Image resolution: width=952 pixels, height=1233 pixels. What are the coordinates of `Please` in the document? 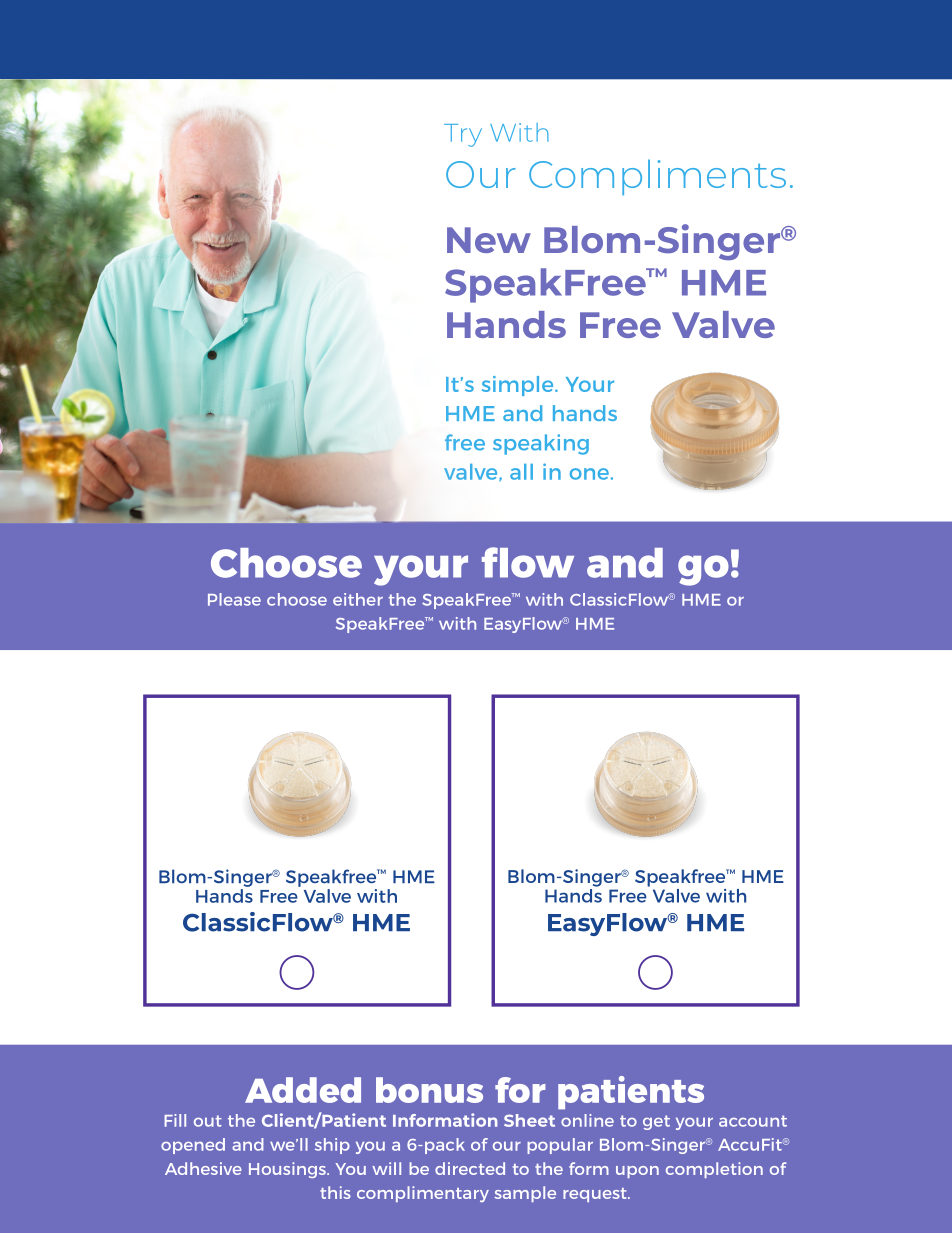 It's located at (234, 599).
